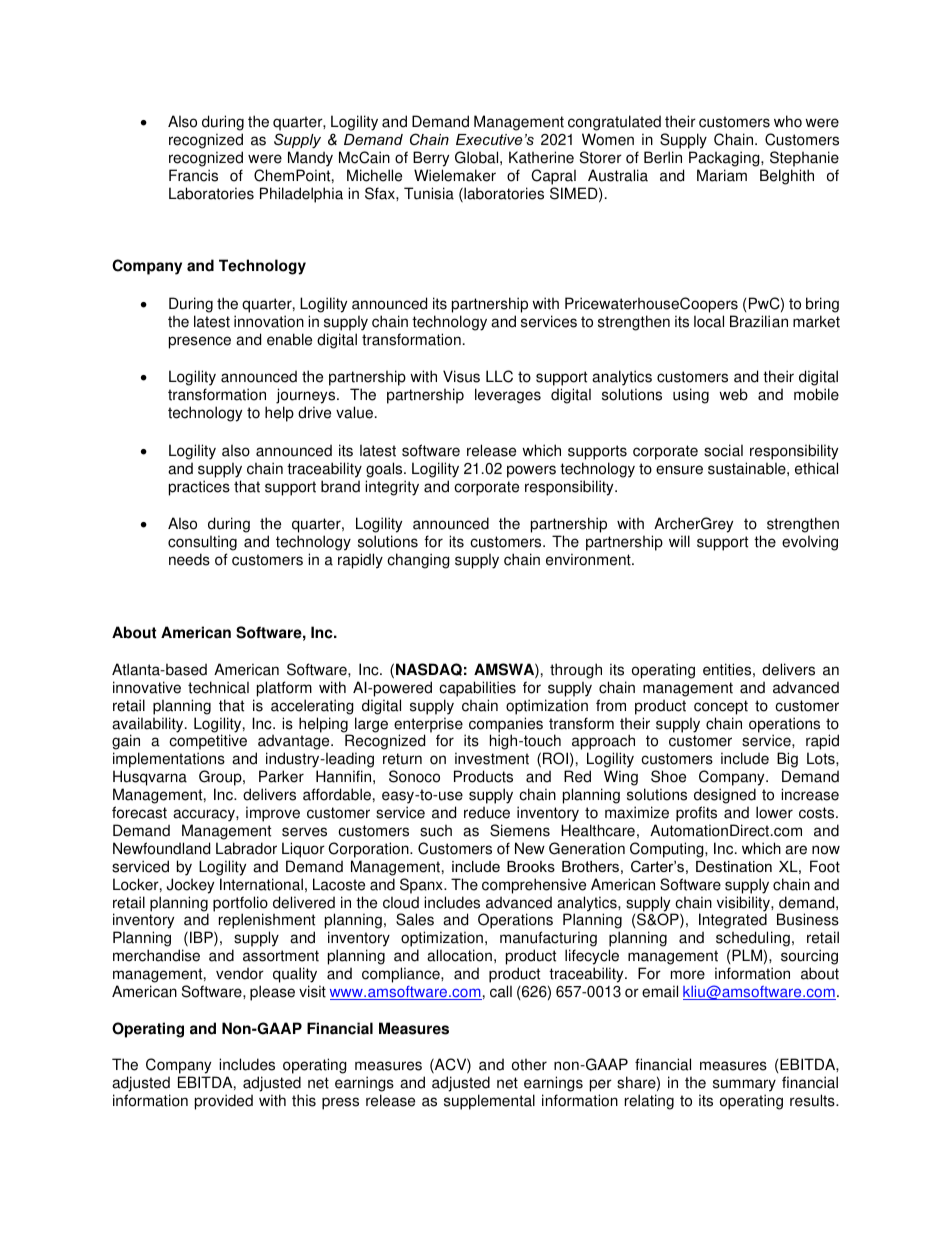  What do you see at coordinates (431, 159) in the screenshot?
I see `Berry` at bounding box center [431, 159].
